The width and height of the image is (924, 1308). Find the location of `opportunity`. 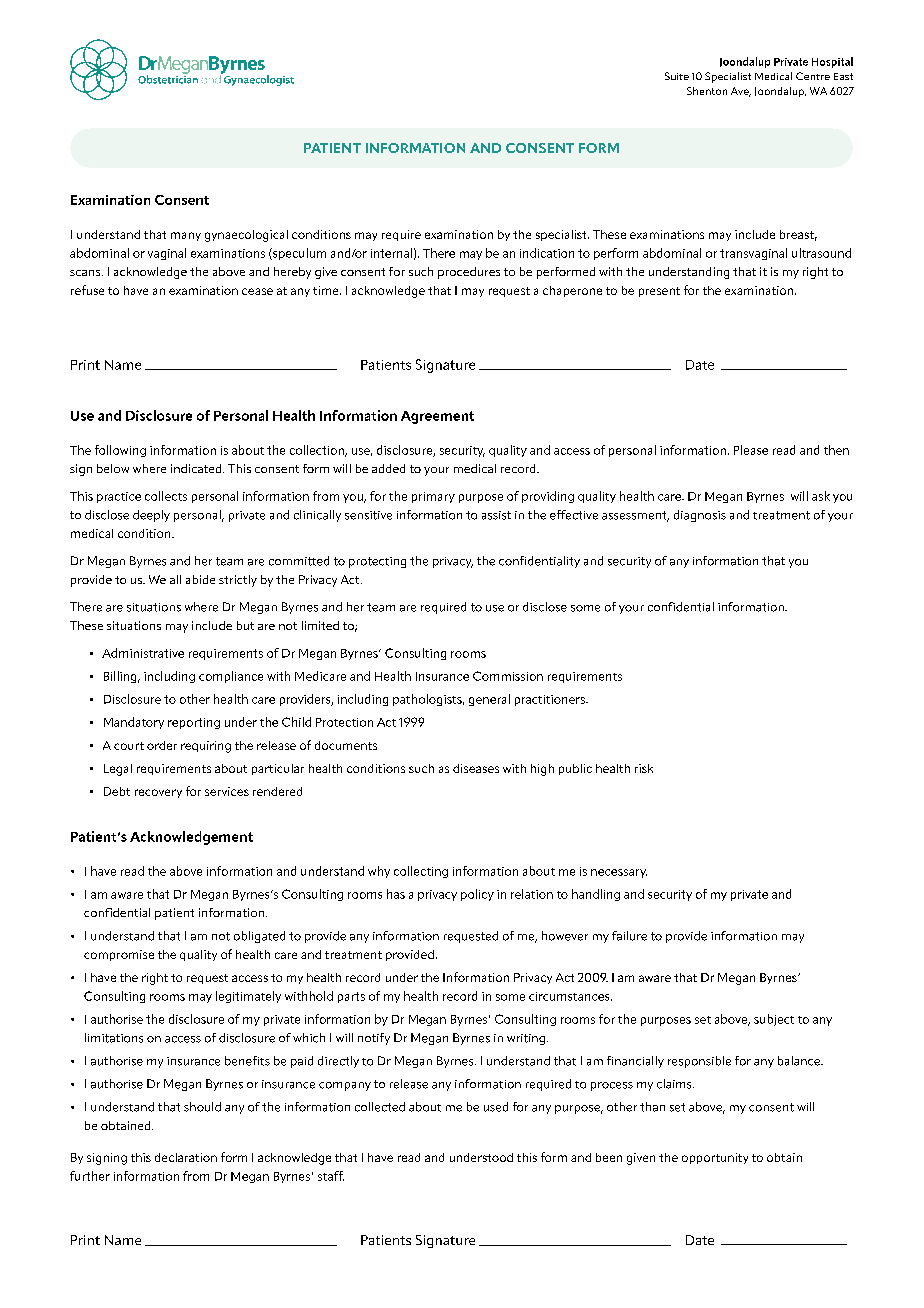

opportunity is located at coordinates (715, 1158).
